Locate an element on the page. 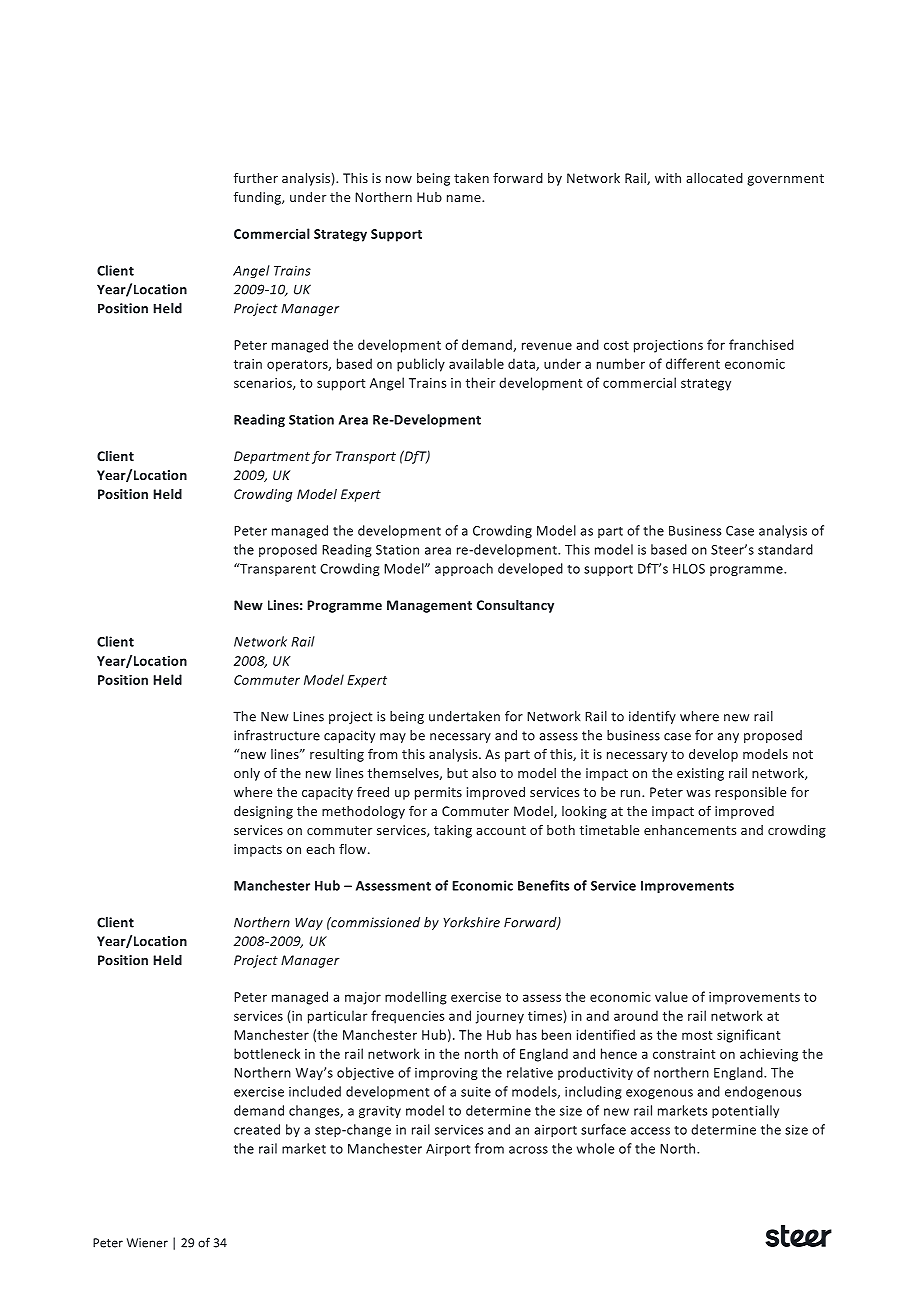 The height and width of the page is (1308, 924). any is located at coordinates (728, 738).
